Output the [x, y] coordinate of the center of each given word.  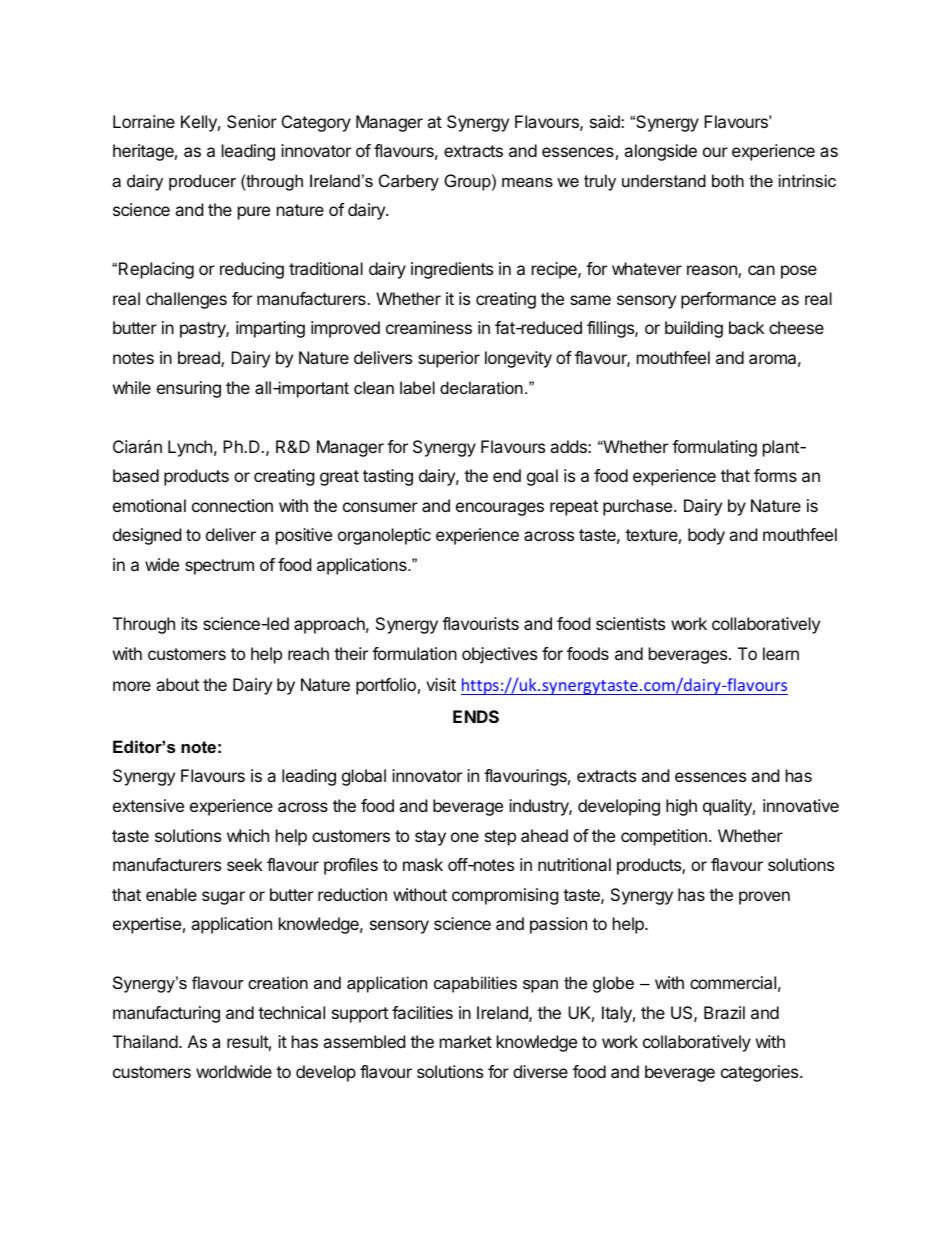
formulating [714, 448]
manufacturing [166, 1014]
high [681, 807]
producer [202, 182]
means [527, 182]
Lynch [190, 448]
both [728, 180]
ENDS [476, 716]
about [177, 684]
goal [542, 477]
